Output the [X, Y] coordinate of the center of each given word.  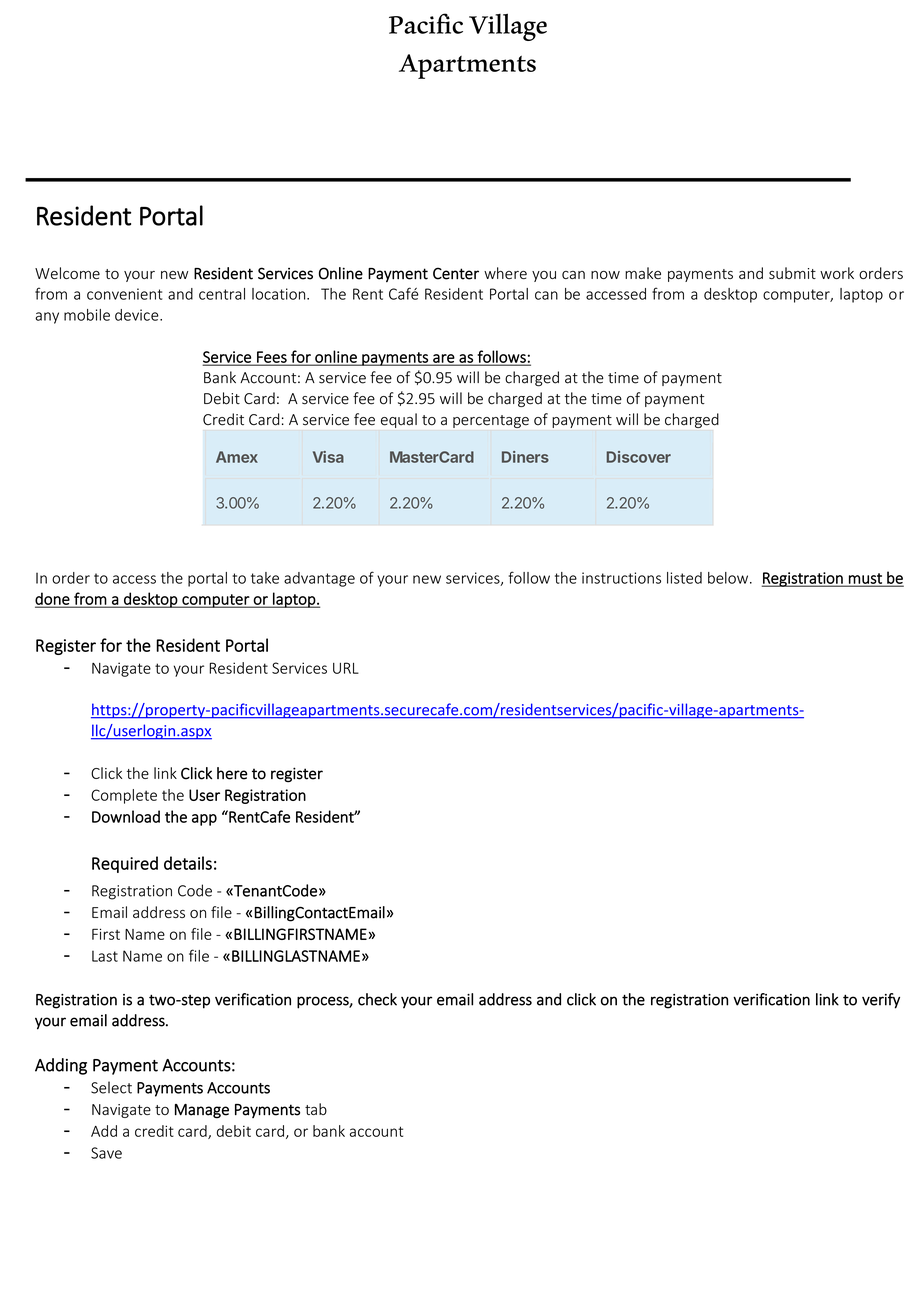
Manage [202, 1111]
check [377, 999]
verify [881, 1001]
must [865, 579]
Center [456, 273]
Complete [124, 796]
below [728, 578]
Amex [237, 457]
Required [125, 864]
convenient [124, 294]
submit [792, 273]
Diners [525, 457]
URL [346, 668]
